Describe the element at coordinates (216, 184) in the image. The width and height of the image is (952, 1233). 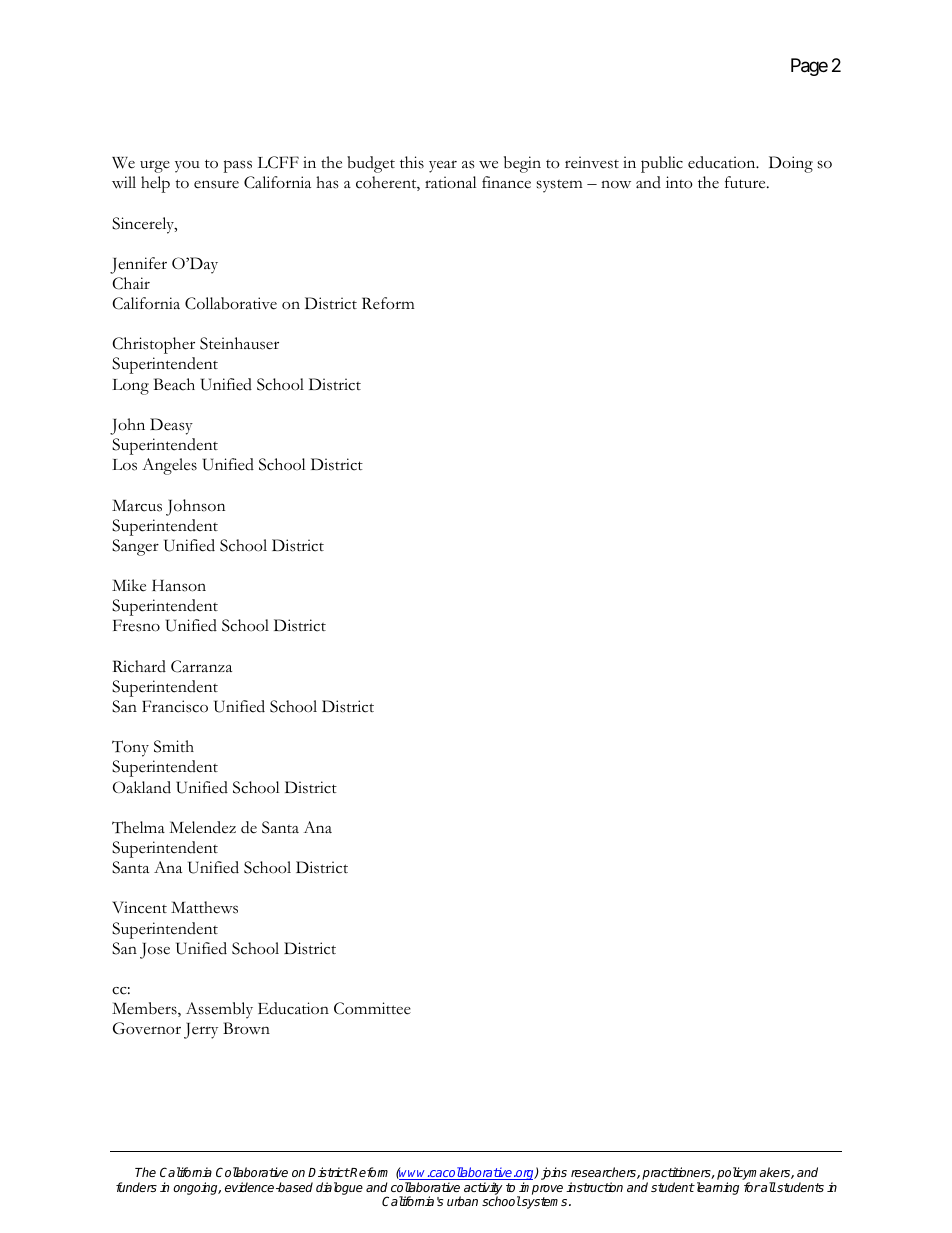
I see `ensure` at that location.
